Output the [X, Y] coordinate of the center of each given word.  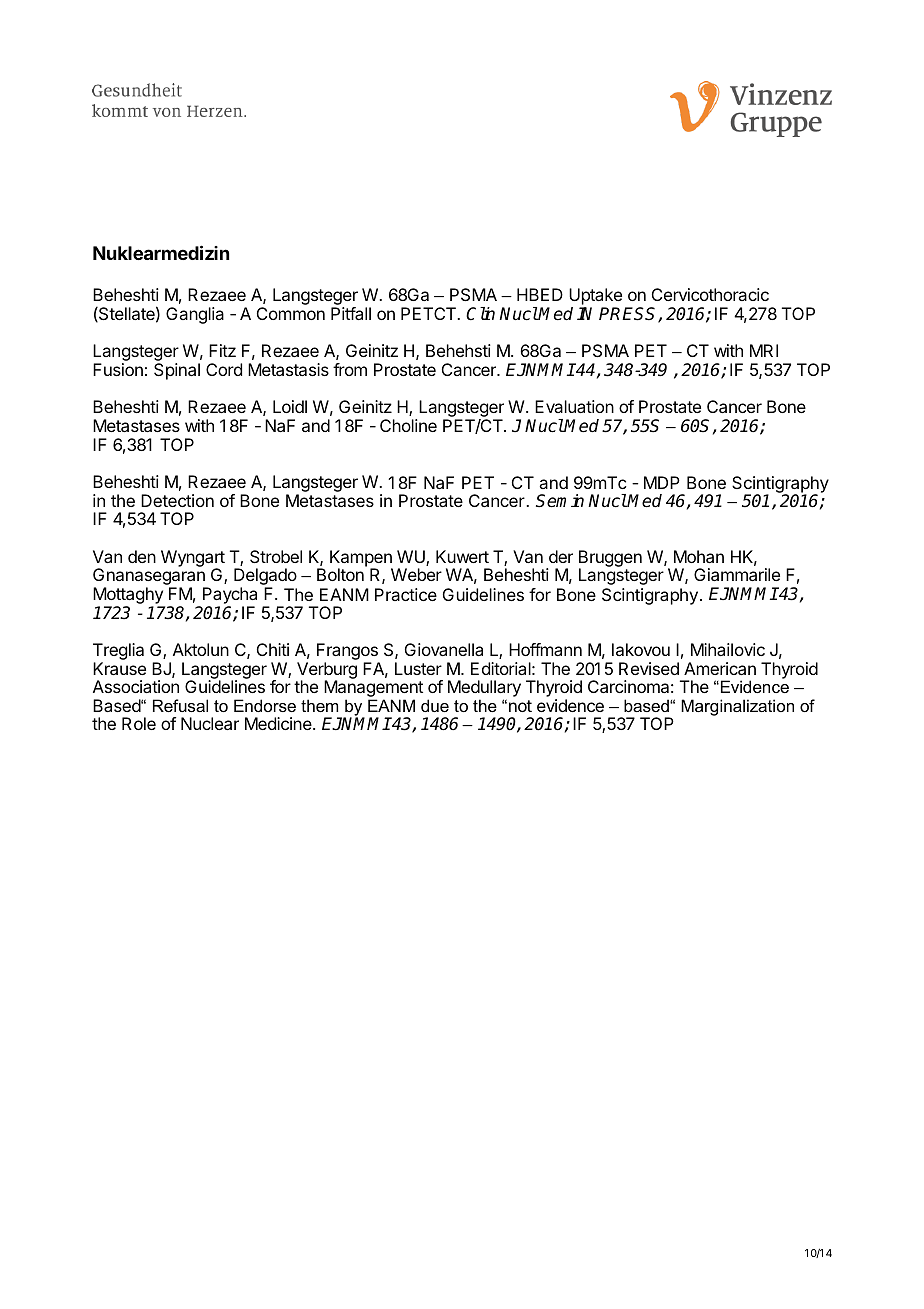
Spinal [177, 371]
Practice [406, 594]
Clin [480, 314]
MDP [662, 482]
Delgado [265, 578]
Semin [560, 501]
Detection [177, 500]
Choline [408, 425]
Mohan [699, 556]
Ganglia [195, 315]
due [435, 705]
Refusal [180, 705]
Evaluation [574, 406]
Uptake [595, 298]
